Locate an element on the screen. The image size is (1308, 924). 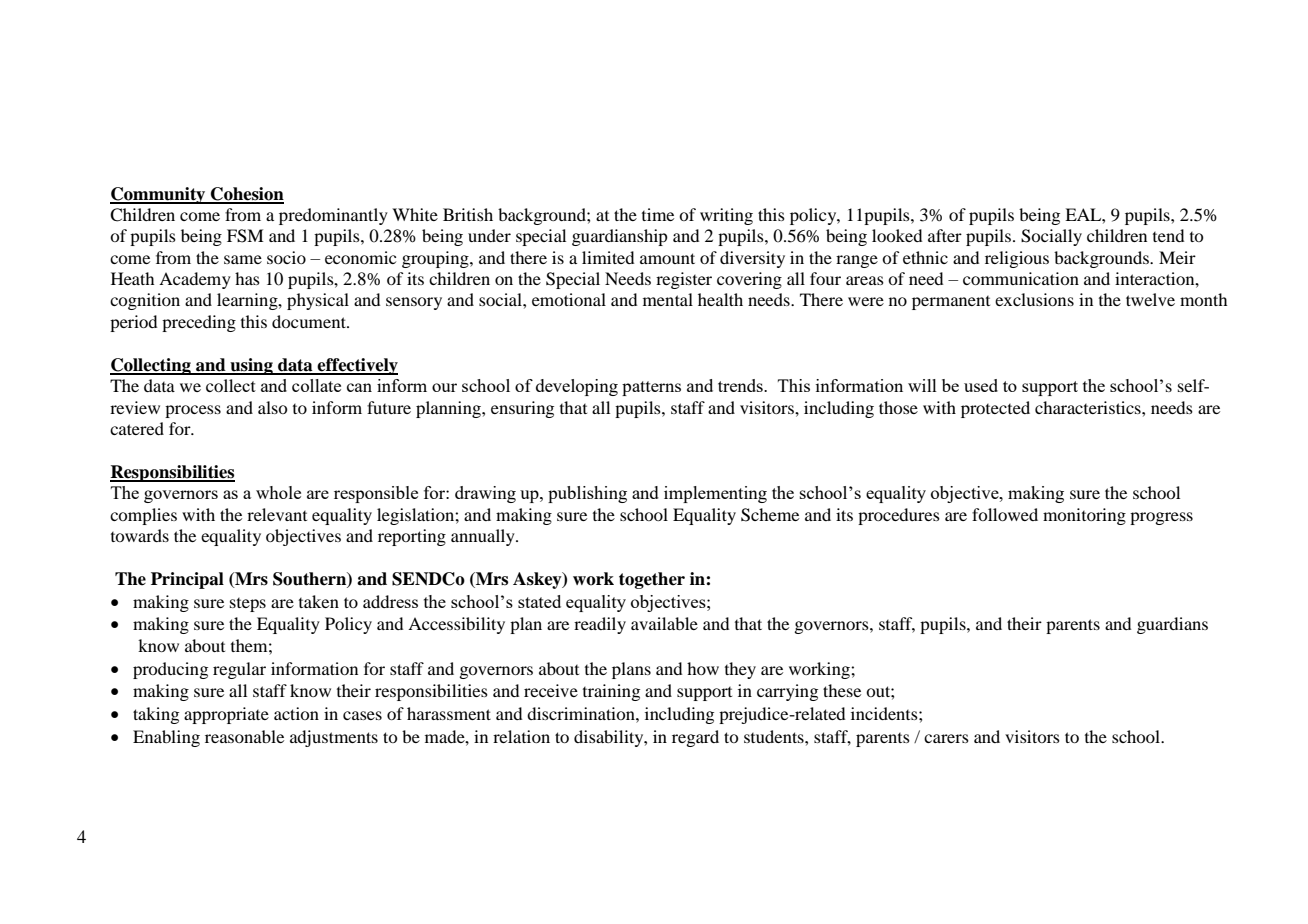
regard is located at coordinates (695, 738).
